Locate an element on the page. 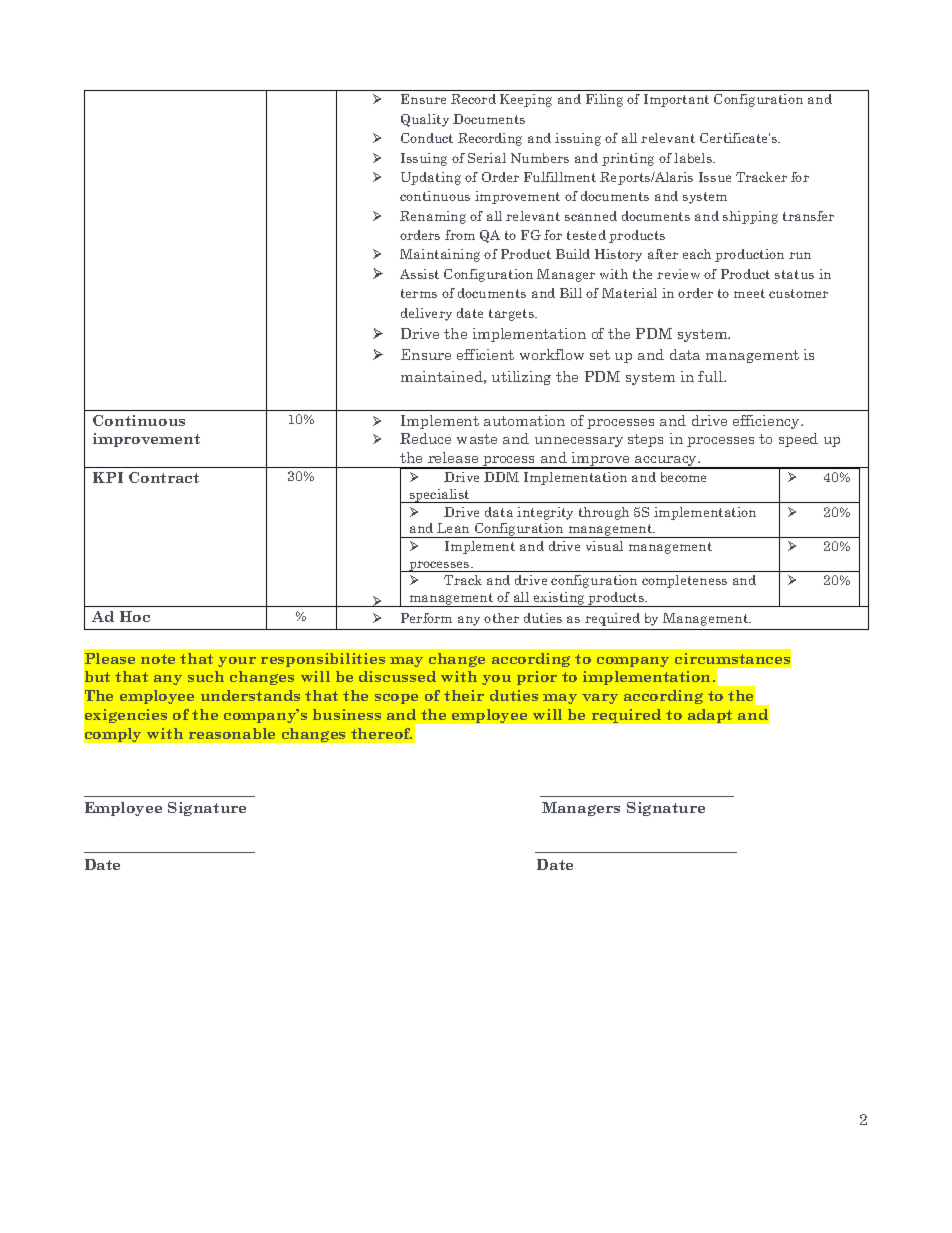 The height and width of the image is (1233, 952). Quality is located at coordinates (425, 120).
